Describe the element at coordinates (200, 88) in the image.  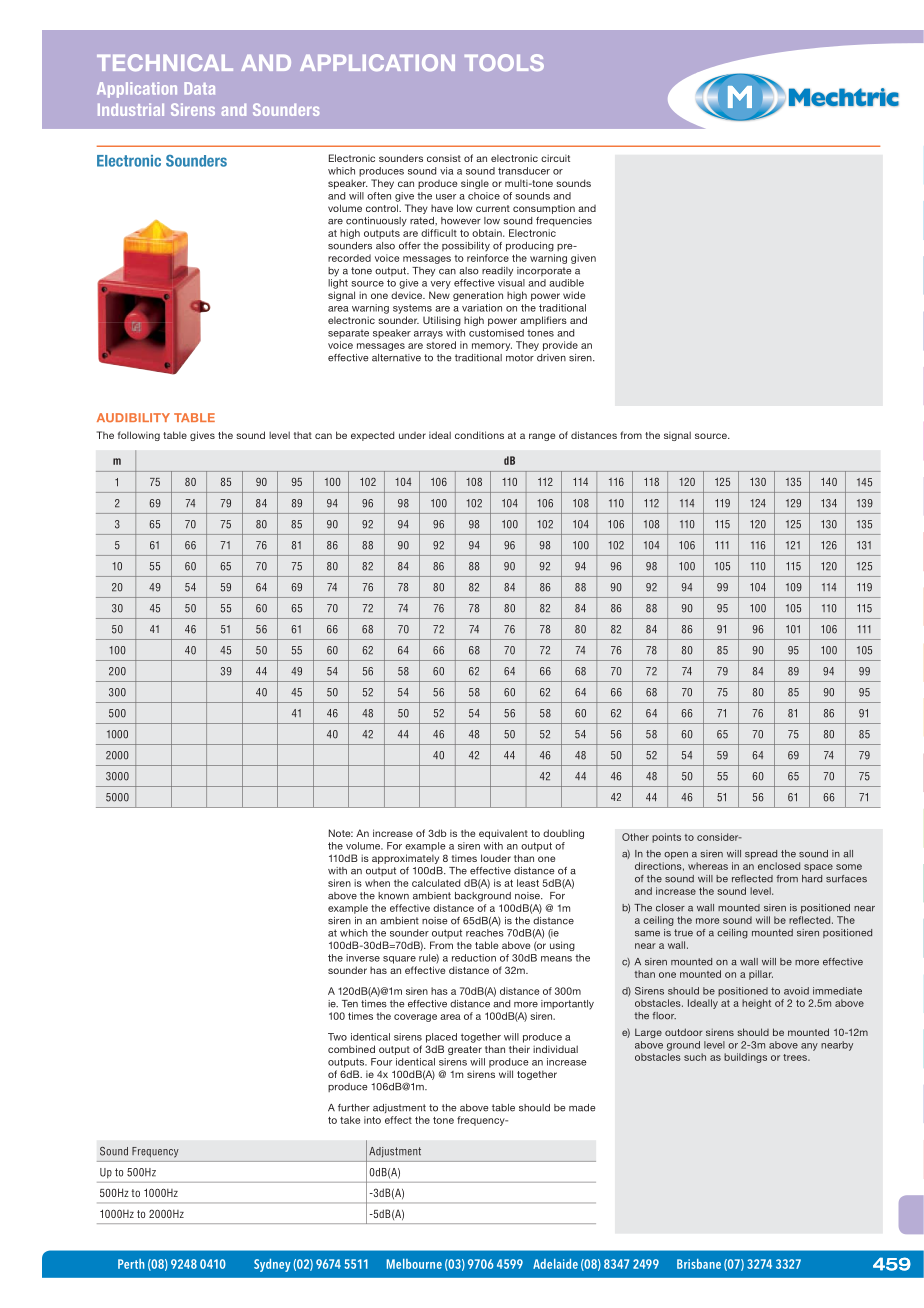
I see `Data` at that location.
